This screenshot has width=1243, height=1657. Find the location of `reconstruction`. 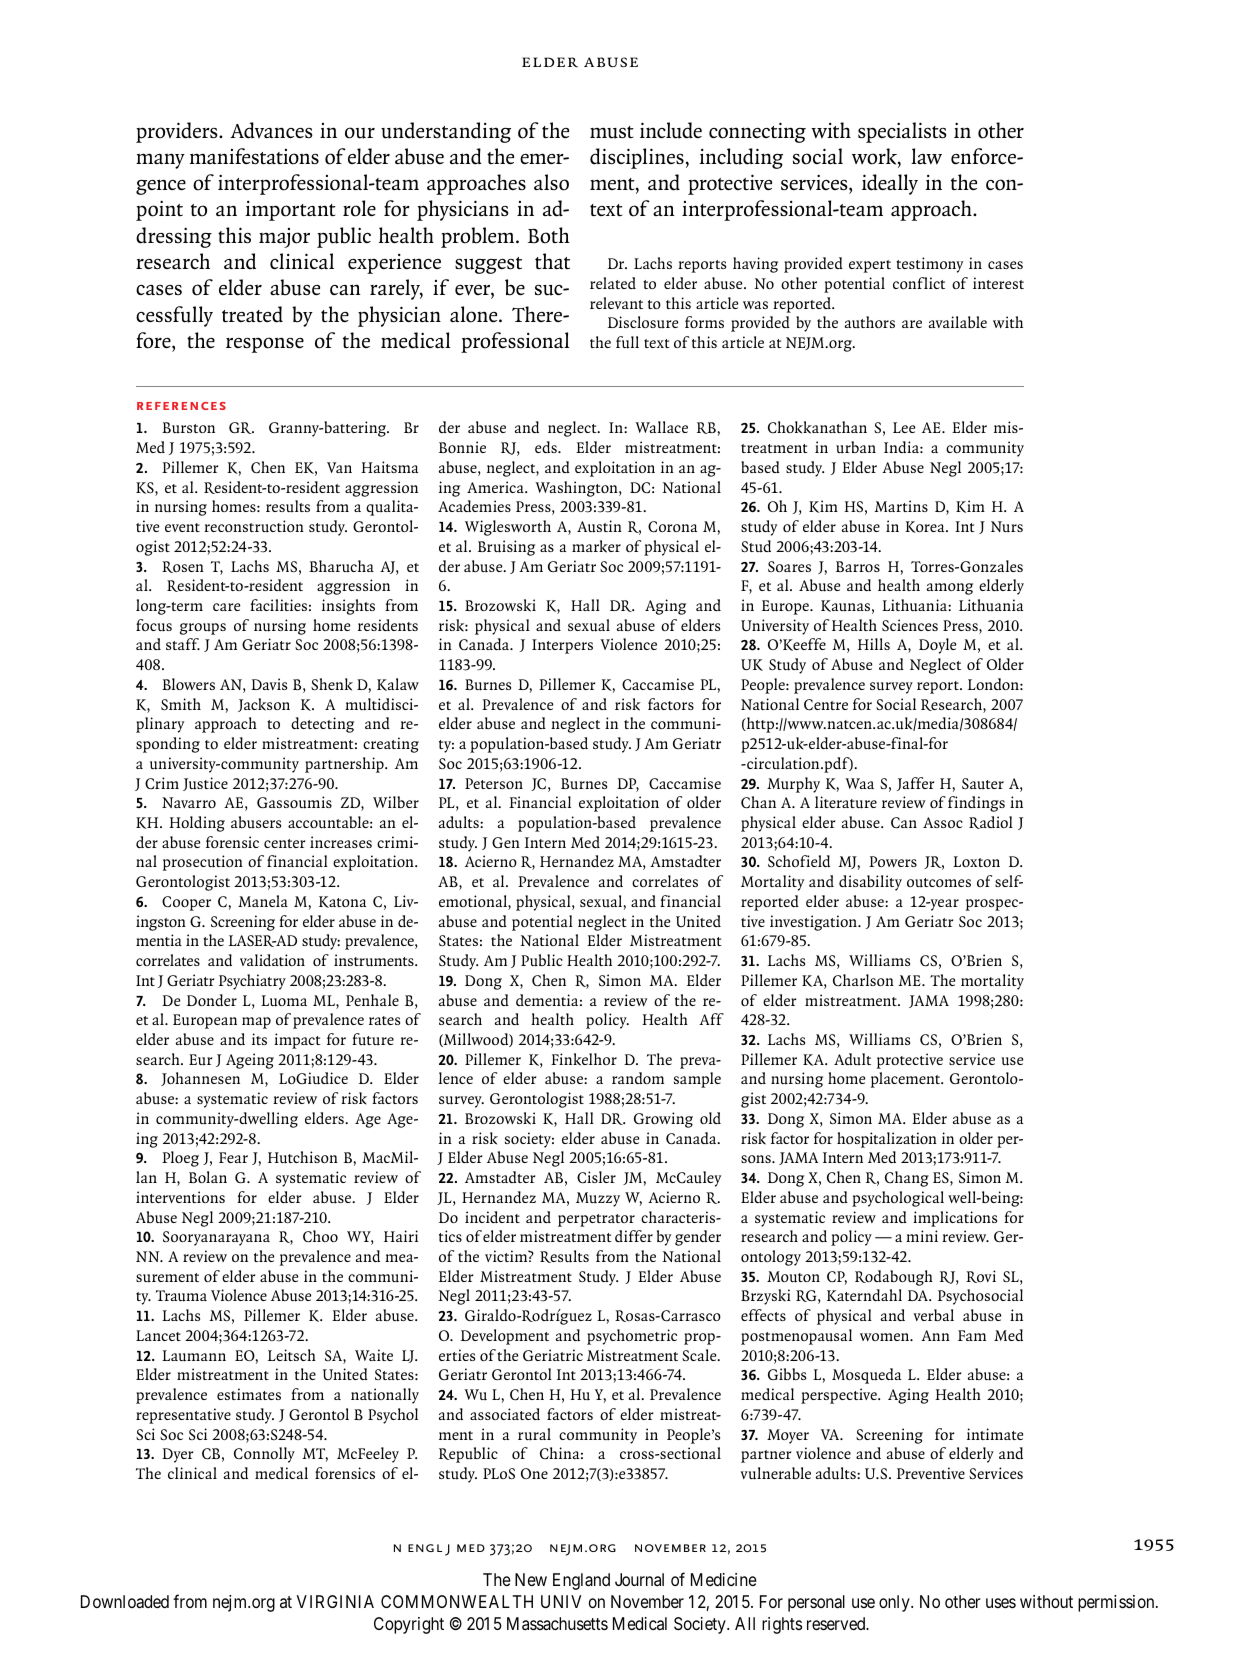

reconstruction is located at coordinates (254, 526).
